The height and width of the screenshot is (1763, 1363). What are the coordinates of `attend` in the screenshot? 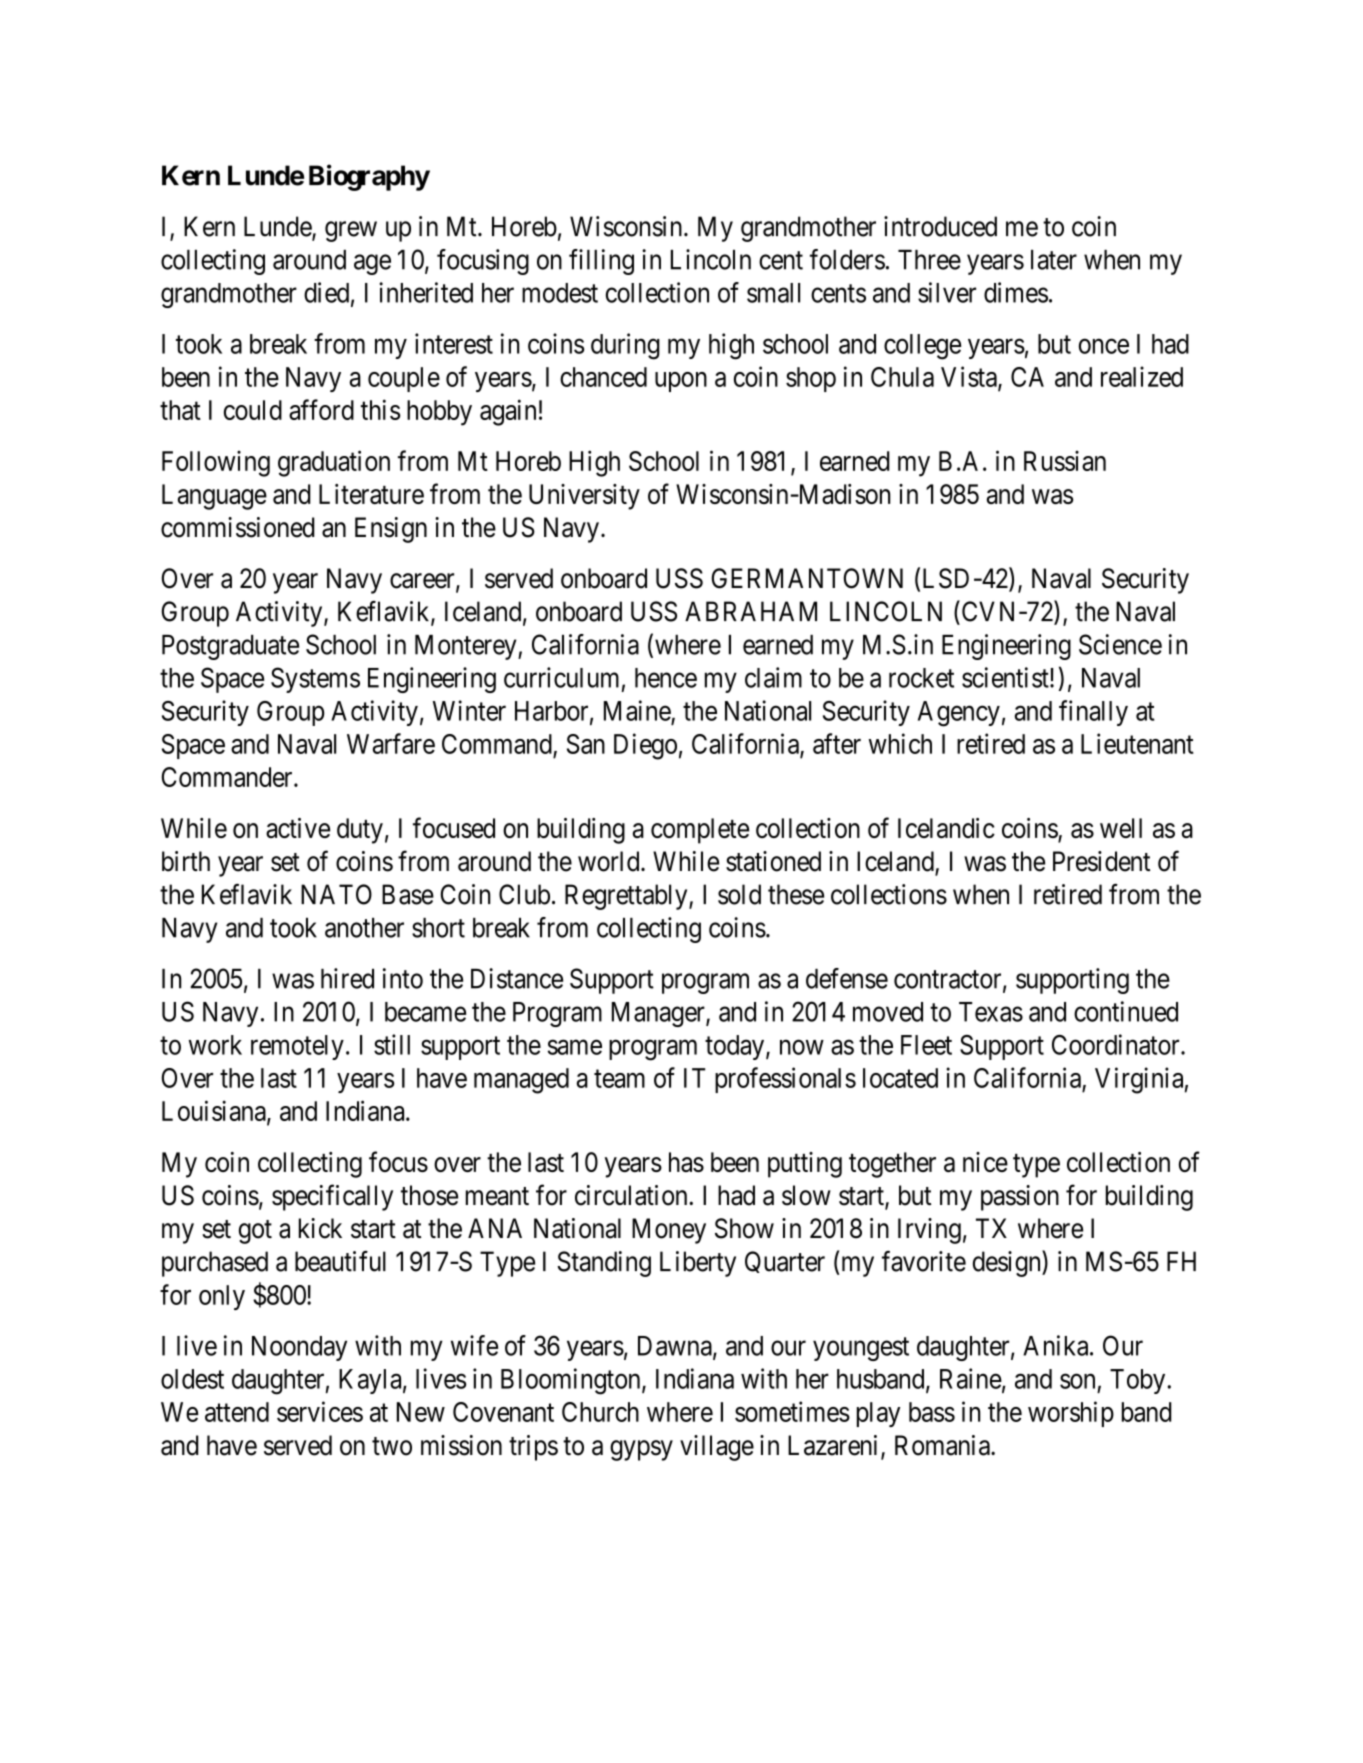 It's located at (237, 1412).
